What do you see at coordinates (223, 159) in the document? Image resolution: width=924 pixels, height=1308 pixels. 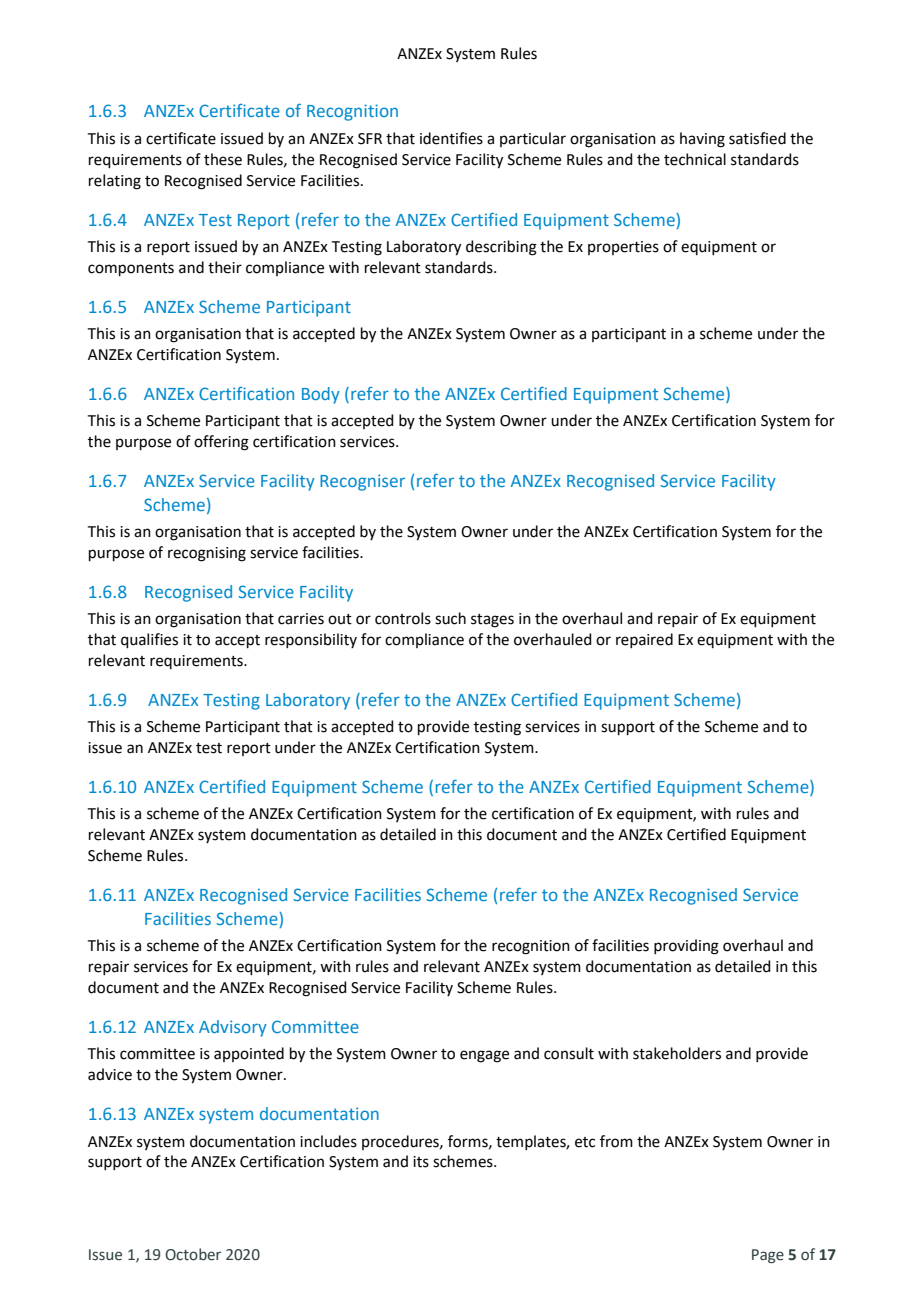 I see `these` at bounding box center [223, 159].
